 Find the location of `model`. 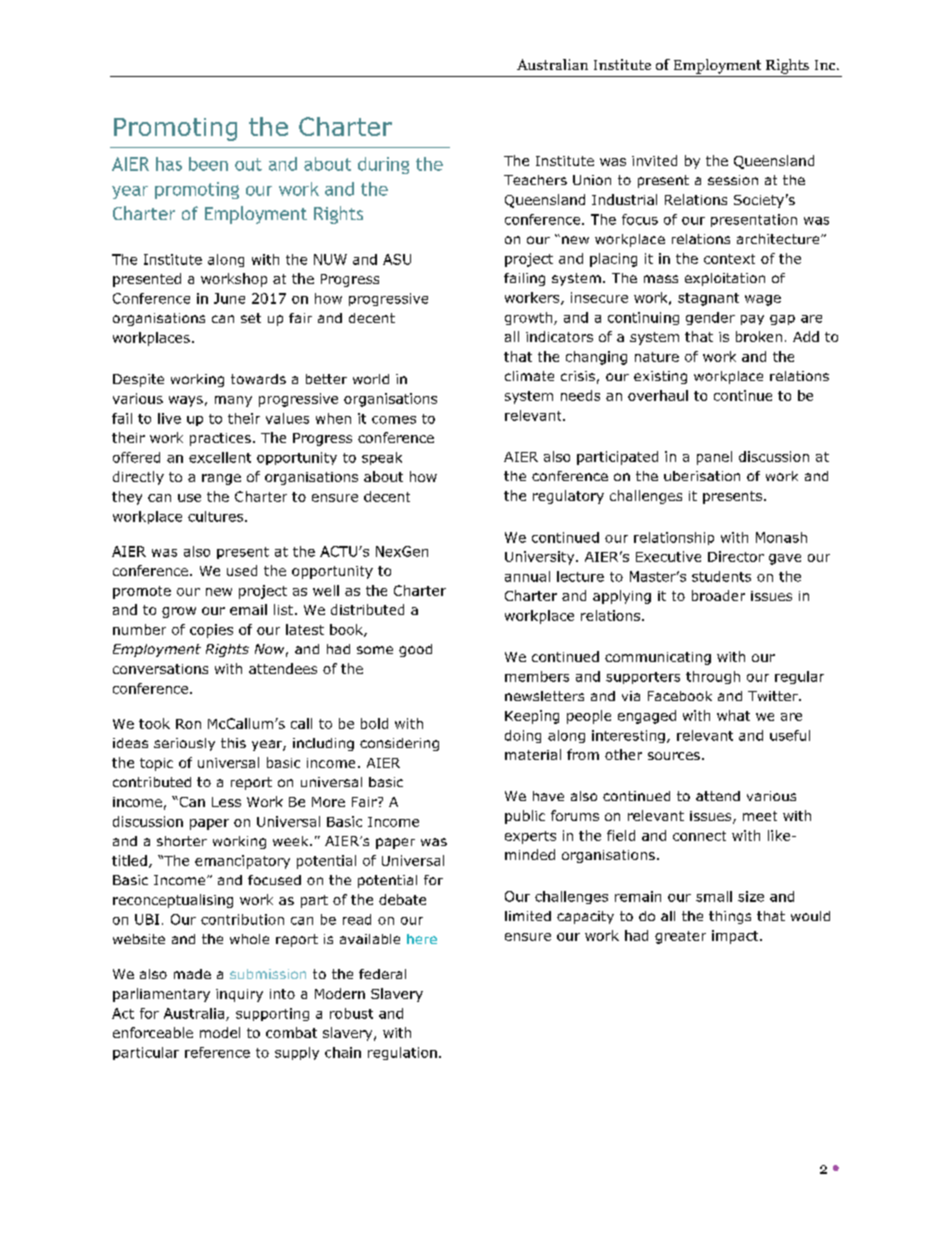

model is located at coordinates (220, 1032).
